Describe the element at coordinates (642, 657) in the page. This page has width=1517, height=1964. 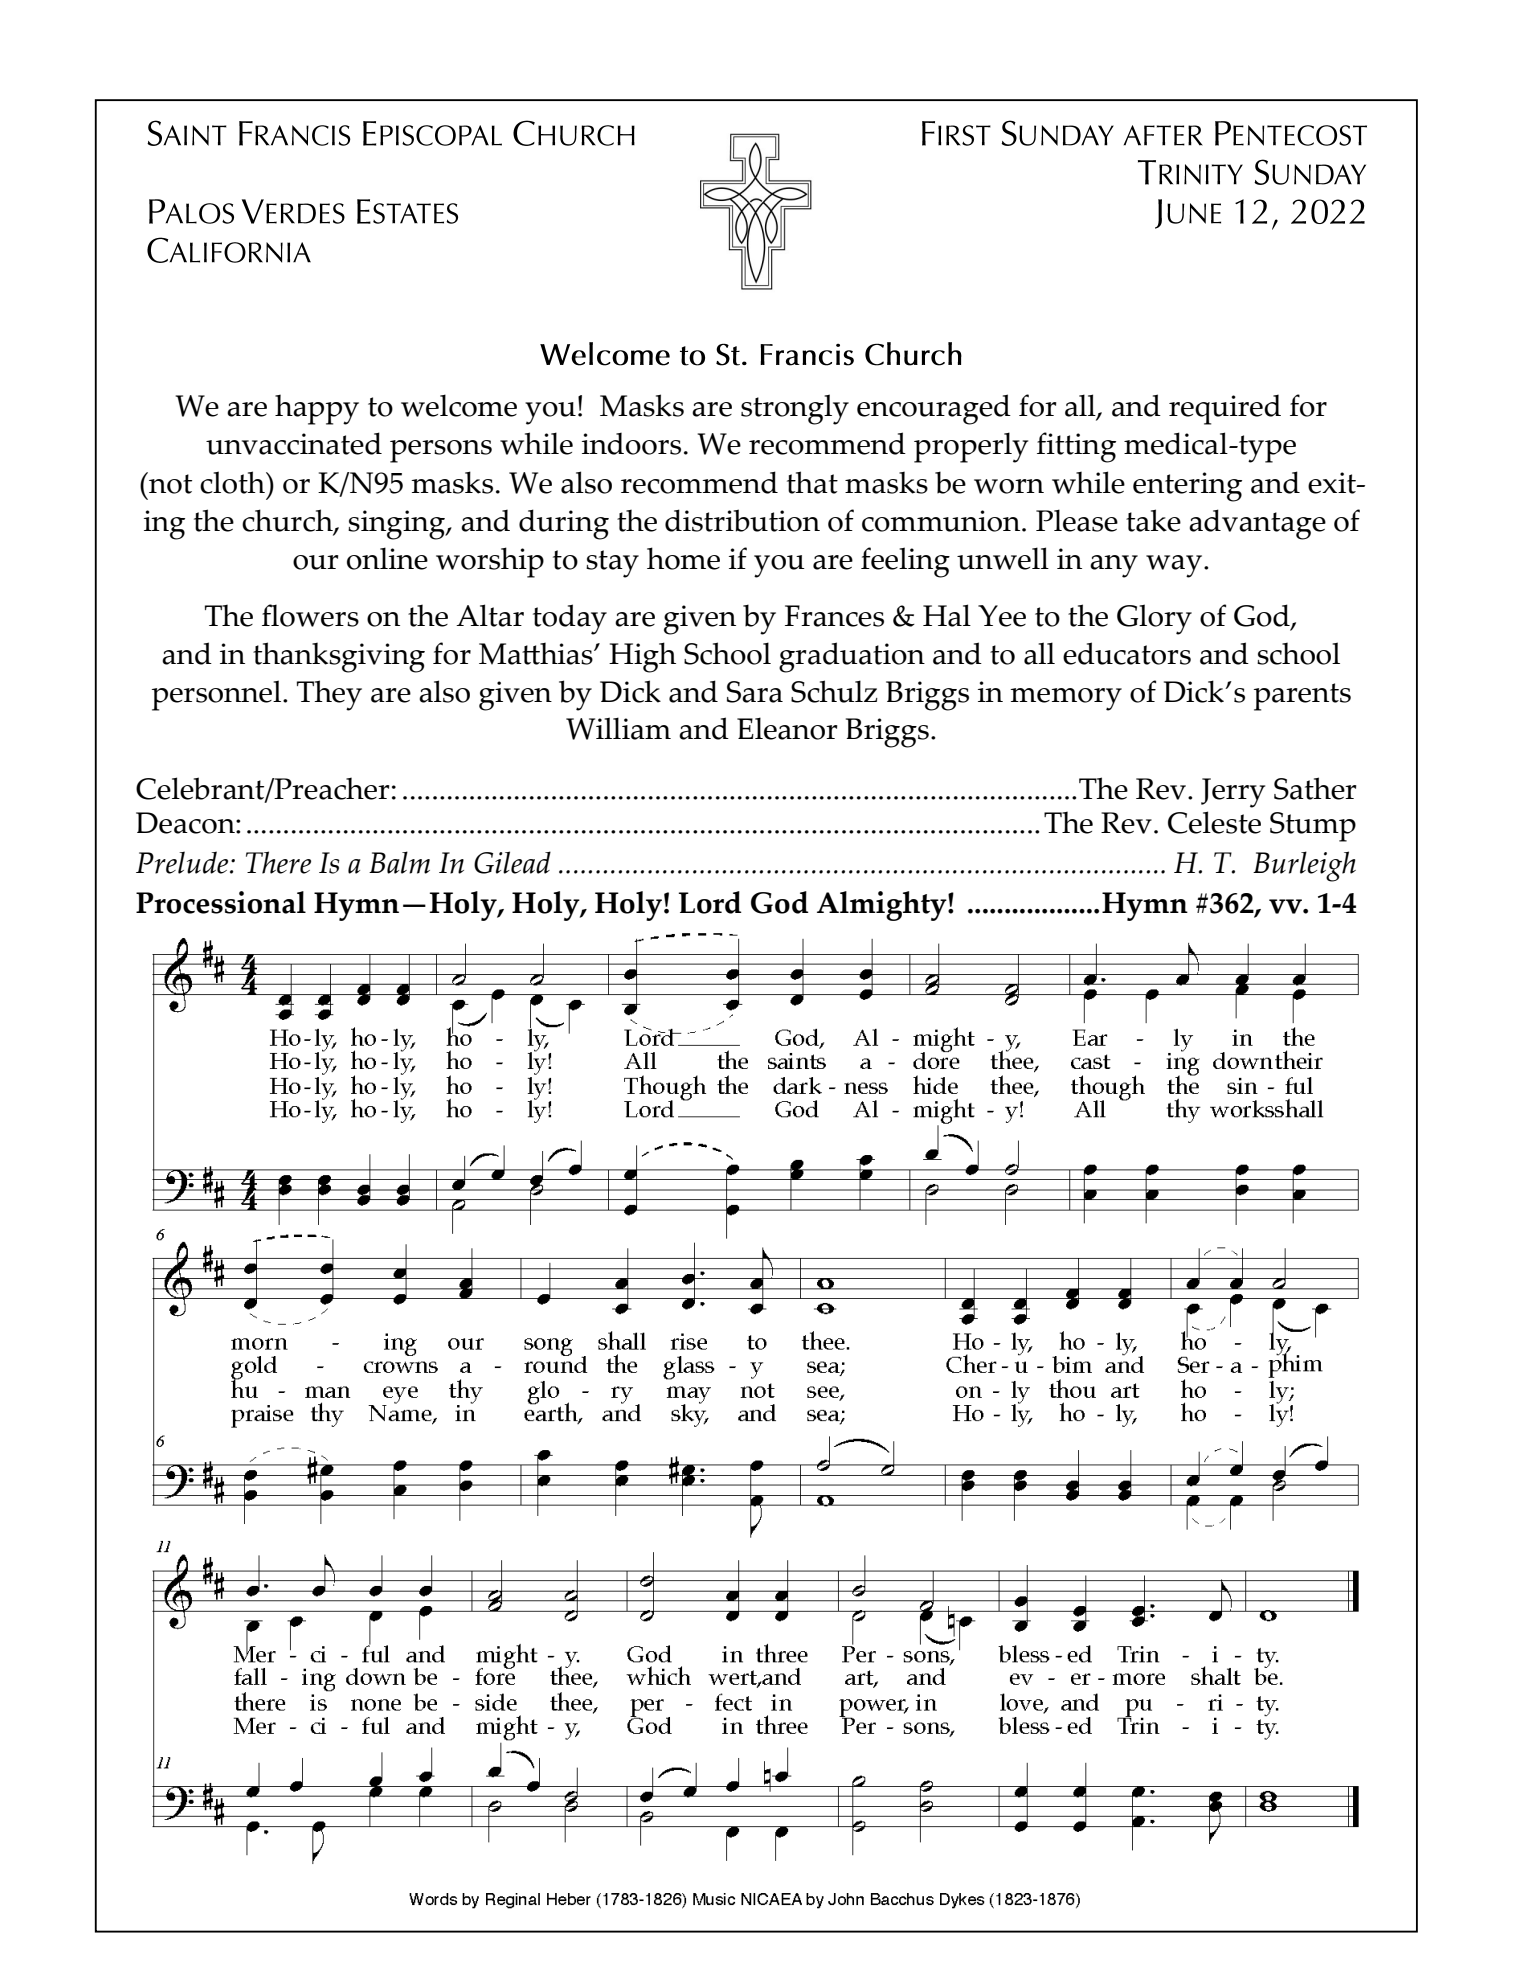
I see `High` at that location.
